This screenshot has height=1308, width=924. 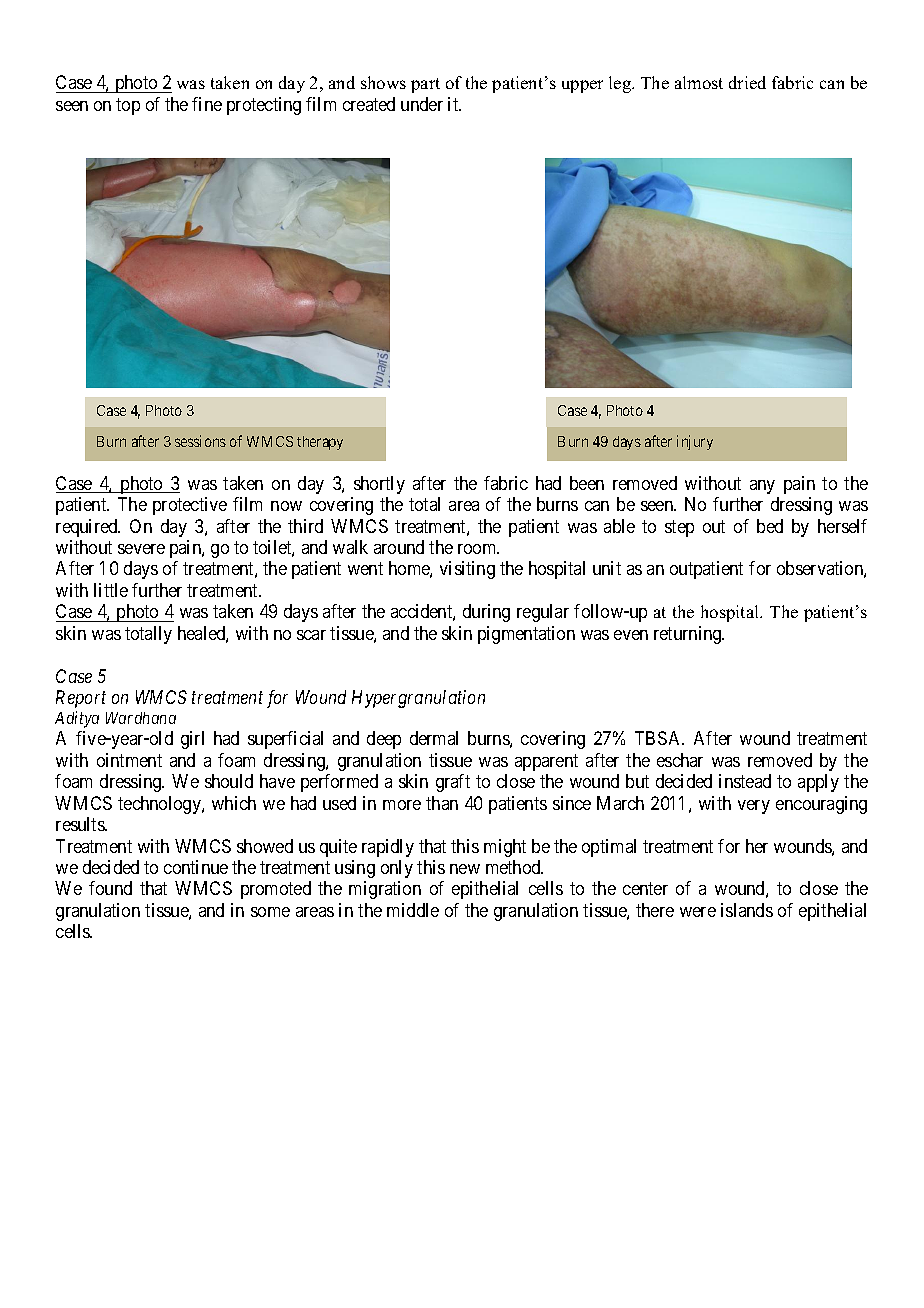 I want to click on any, so click(x=762, y=487).
